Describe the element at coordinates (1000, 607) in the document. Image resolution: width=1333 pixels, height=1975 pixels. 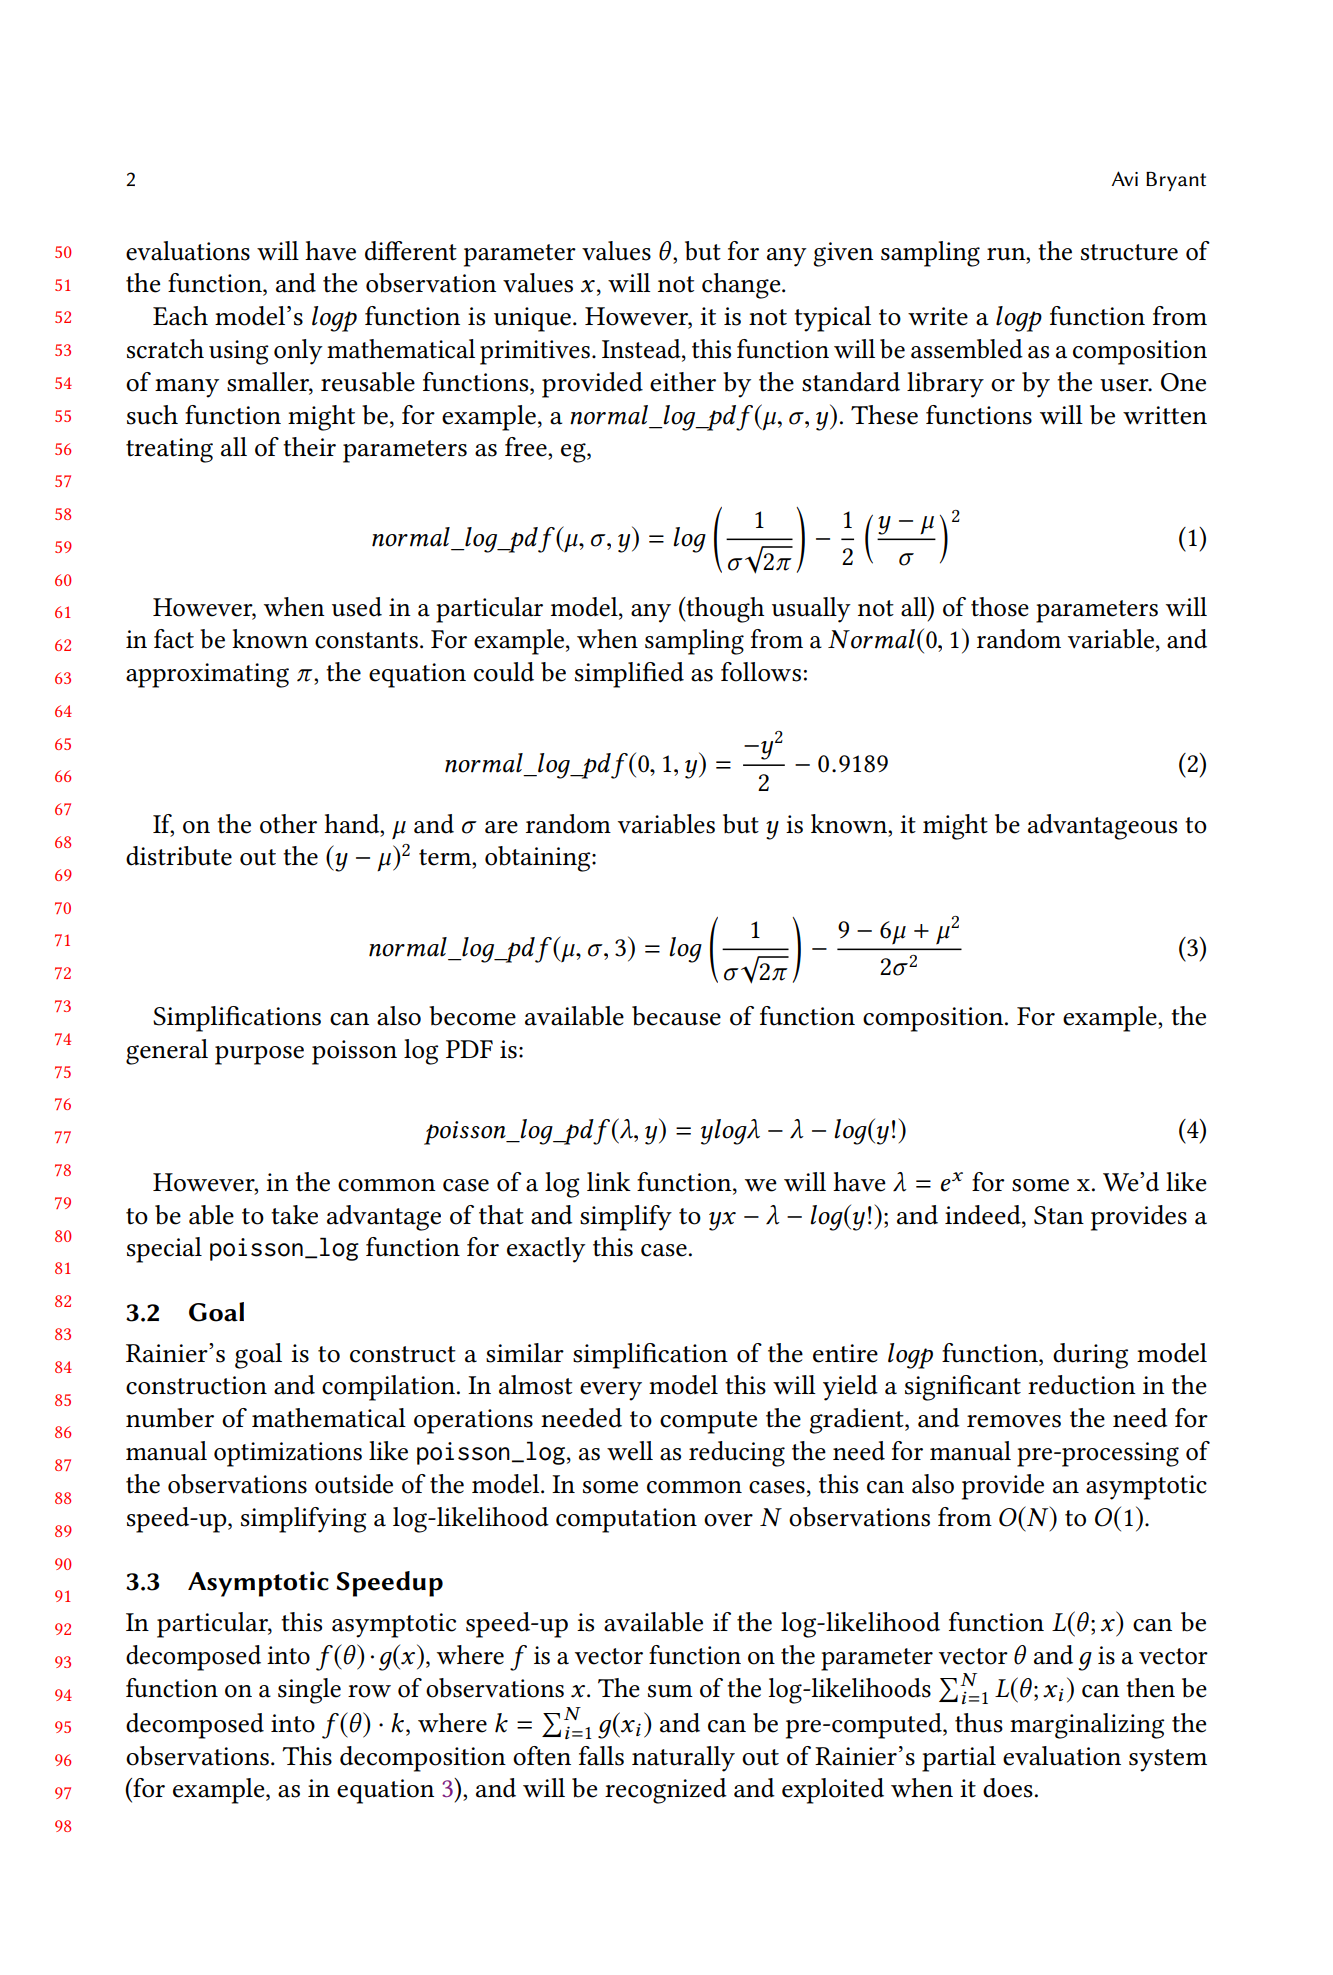
I see `those` at that location.
